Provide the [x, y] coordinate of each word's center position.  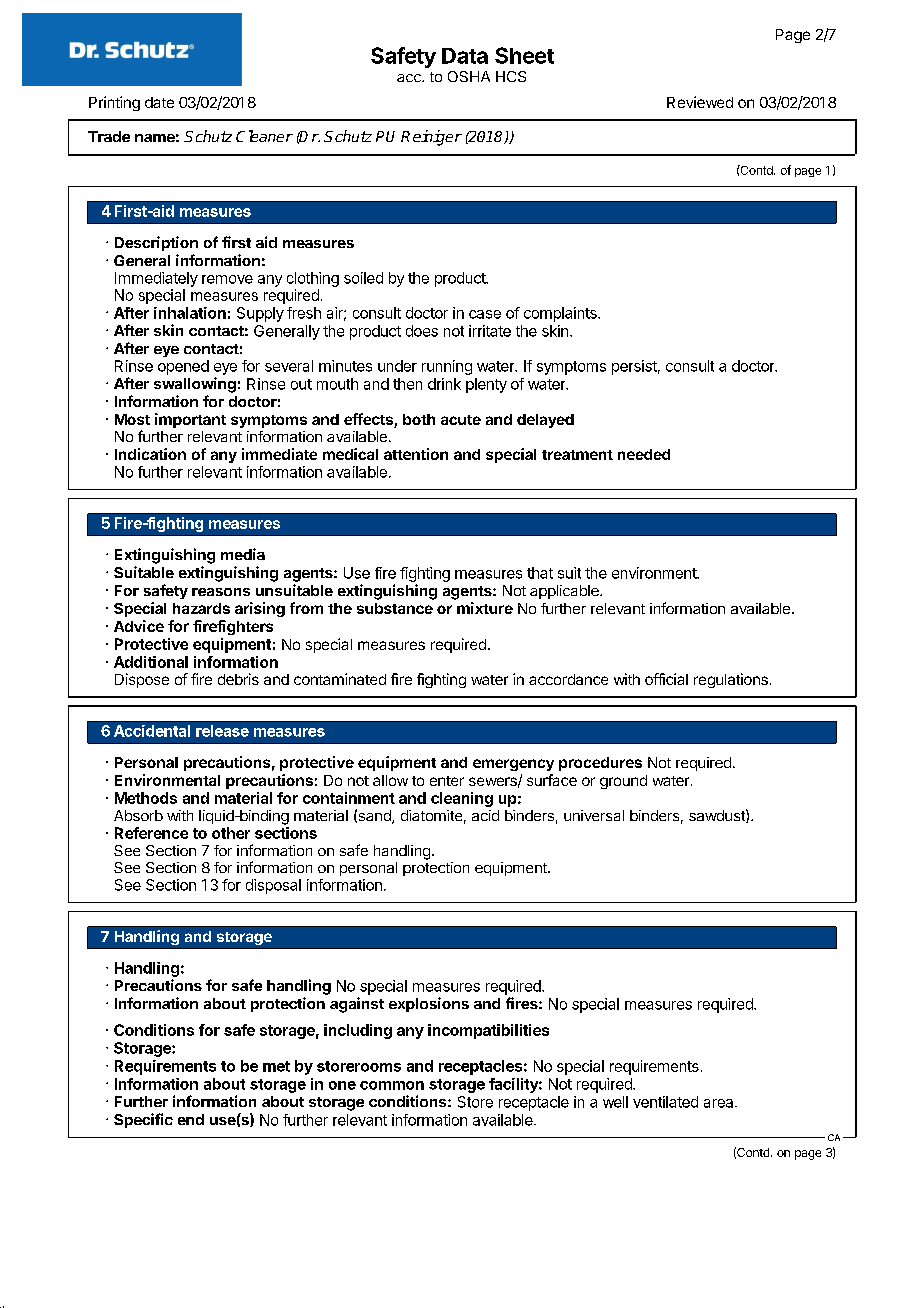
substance [395, 608]
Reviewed [700, 102]
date [159, 102]
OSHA [469, 76]
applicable [565, 592]
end [191, 1119]
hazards [201, 608]
